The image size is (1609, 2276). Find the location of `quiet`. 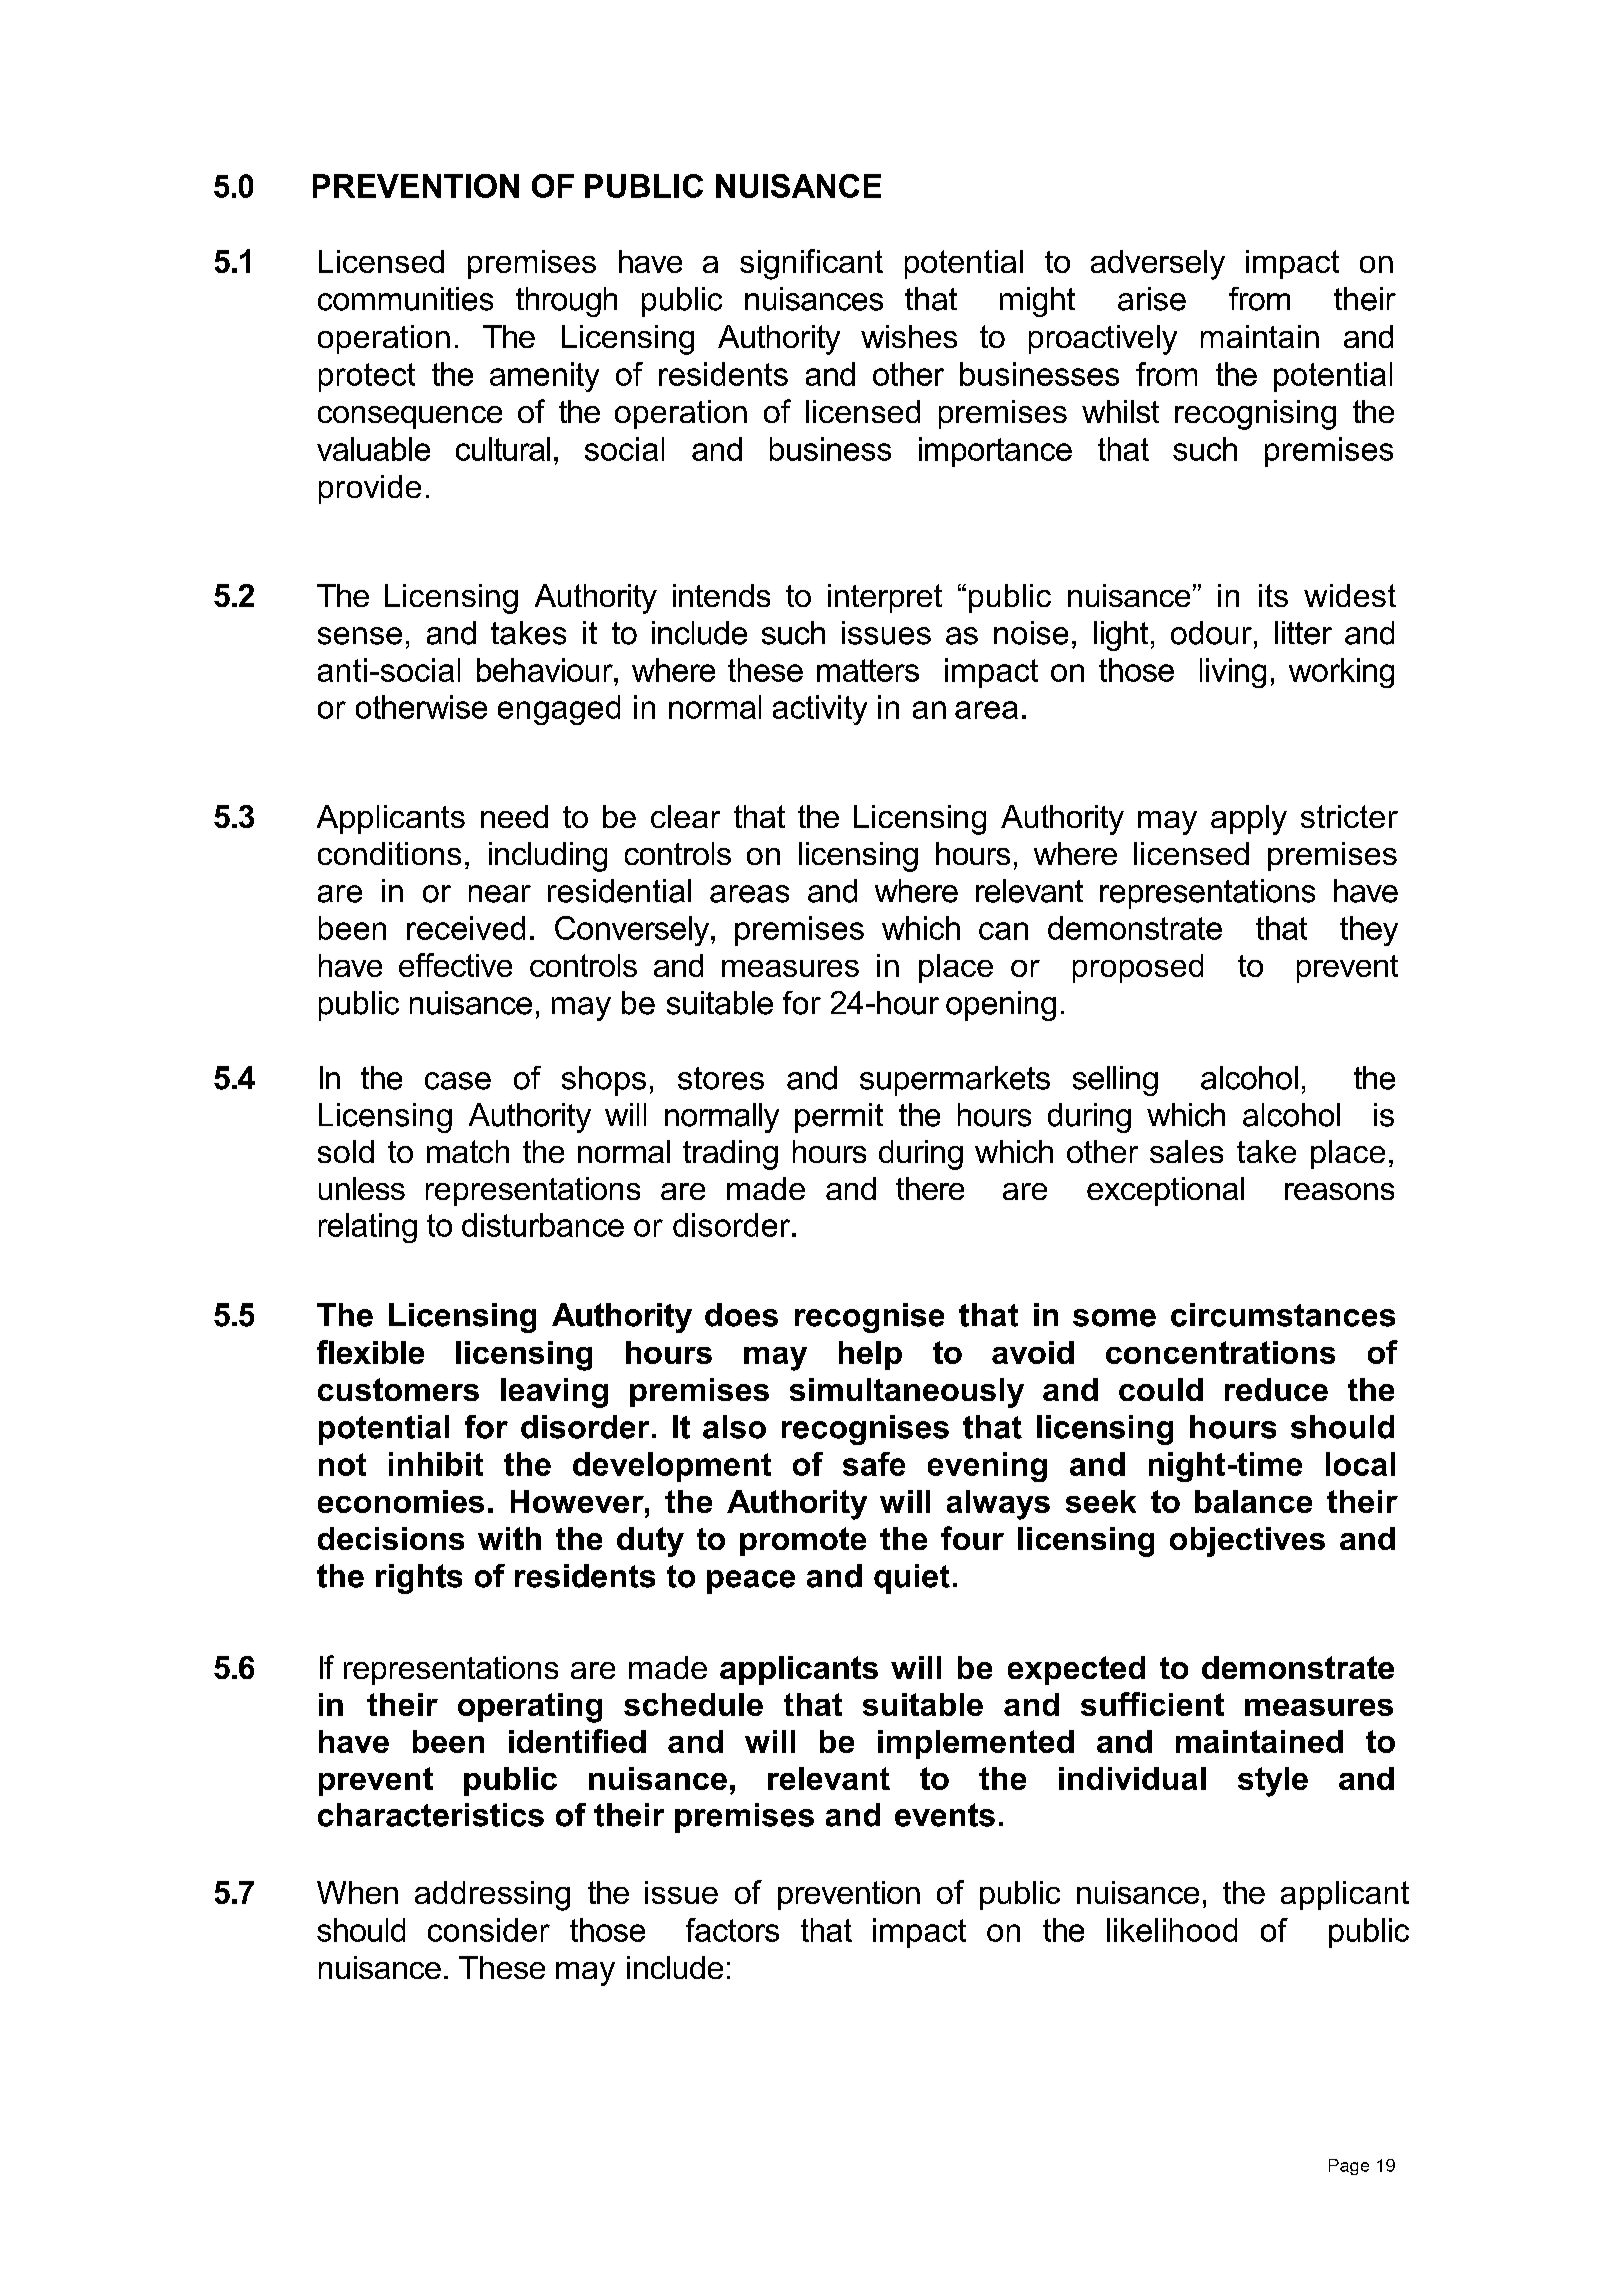

quiet is located at coordinates (912, 1579).
